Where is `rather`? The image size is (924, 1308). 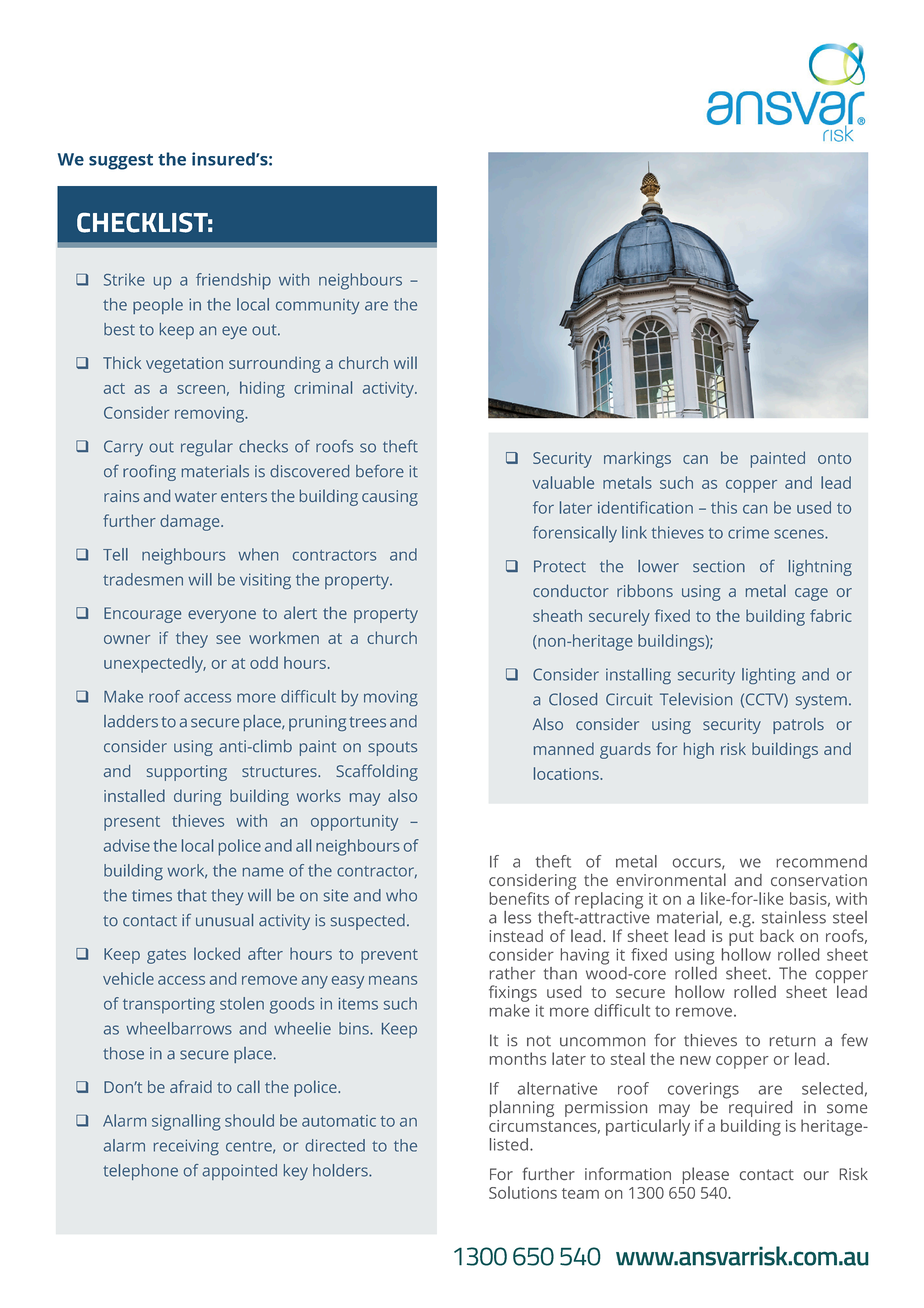 rather is located at coordinates (512, 973).
